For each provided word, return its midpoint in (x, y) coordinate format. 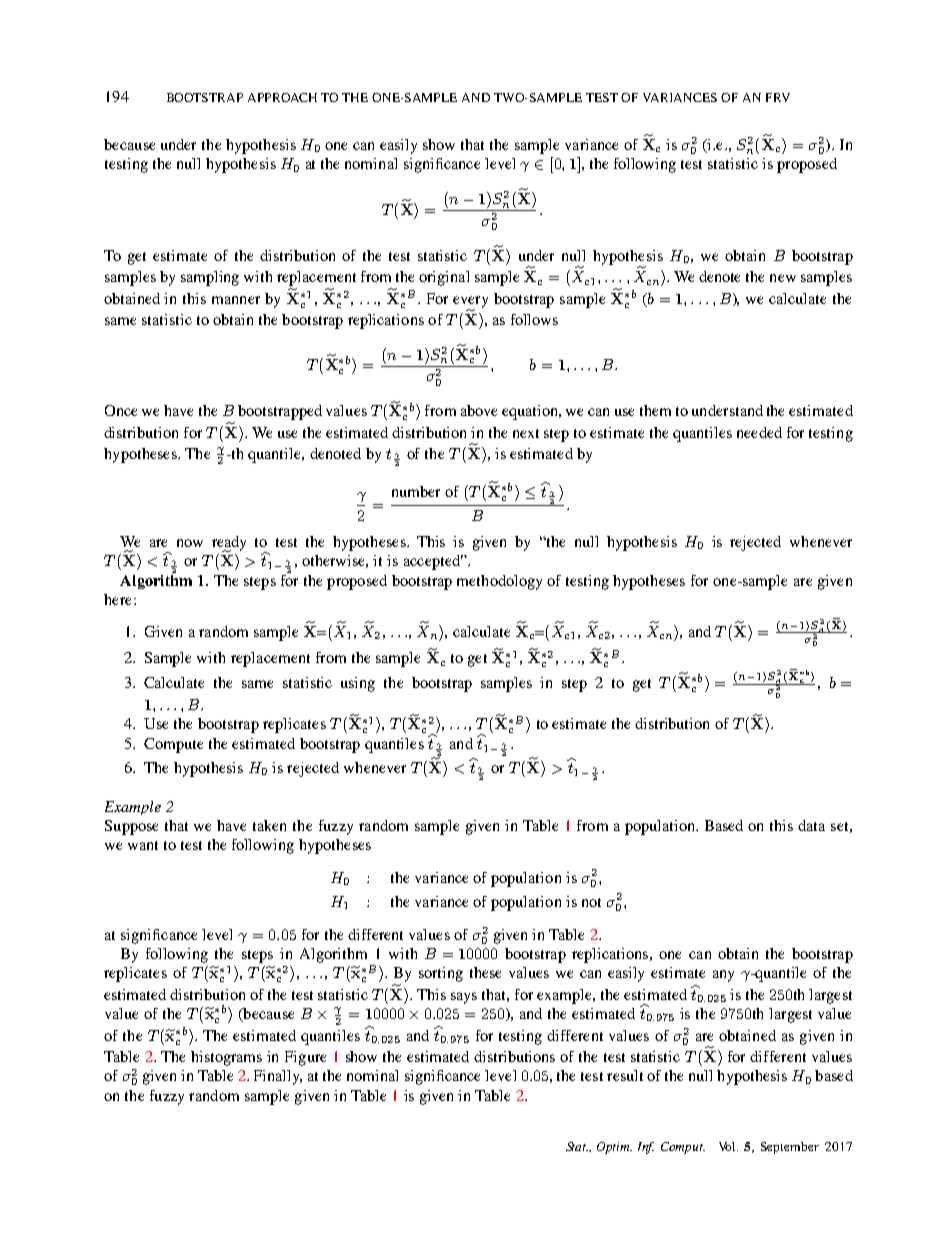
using (358, 684)
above (479, 410)
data (811, 825)
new (783, 278)
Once (121, 410)
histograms (226, 1058)
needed (759, 432)
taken (269, 825)
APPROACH (282, 97)
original (444, 278)
